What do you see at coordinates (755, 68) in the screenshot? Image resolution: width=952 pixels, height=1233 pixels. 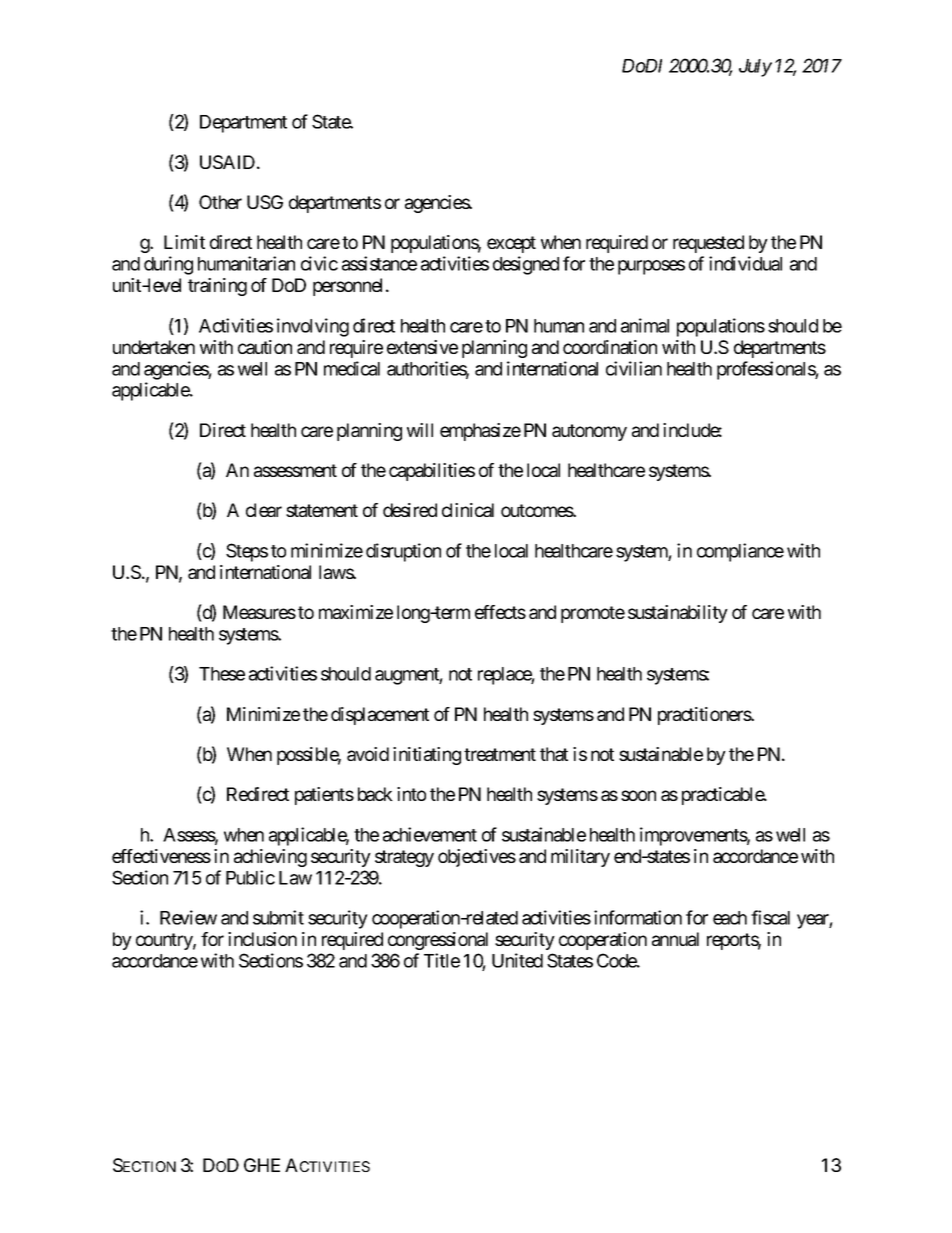 I see `July` at bounding box center [755, 68].
